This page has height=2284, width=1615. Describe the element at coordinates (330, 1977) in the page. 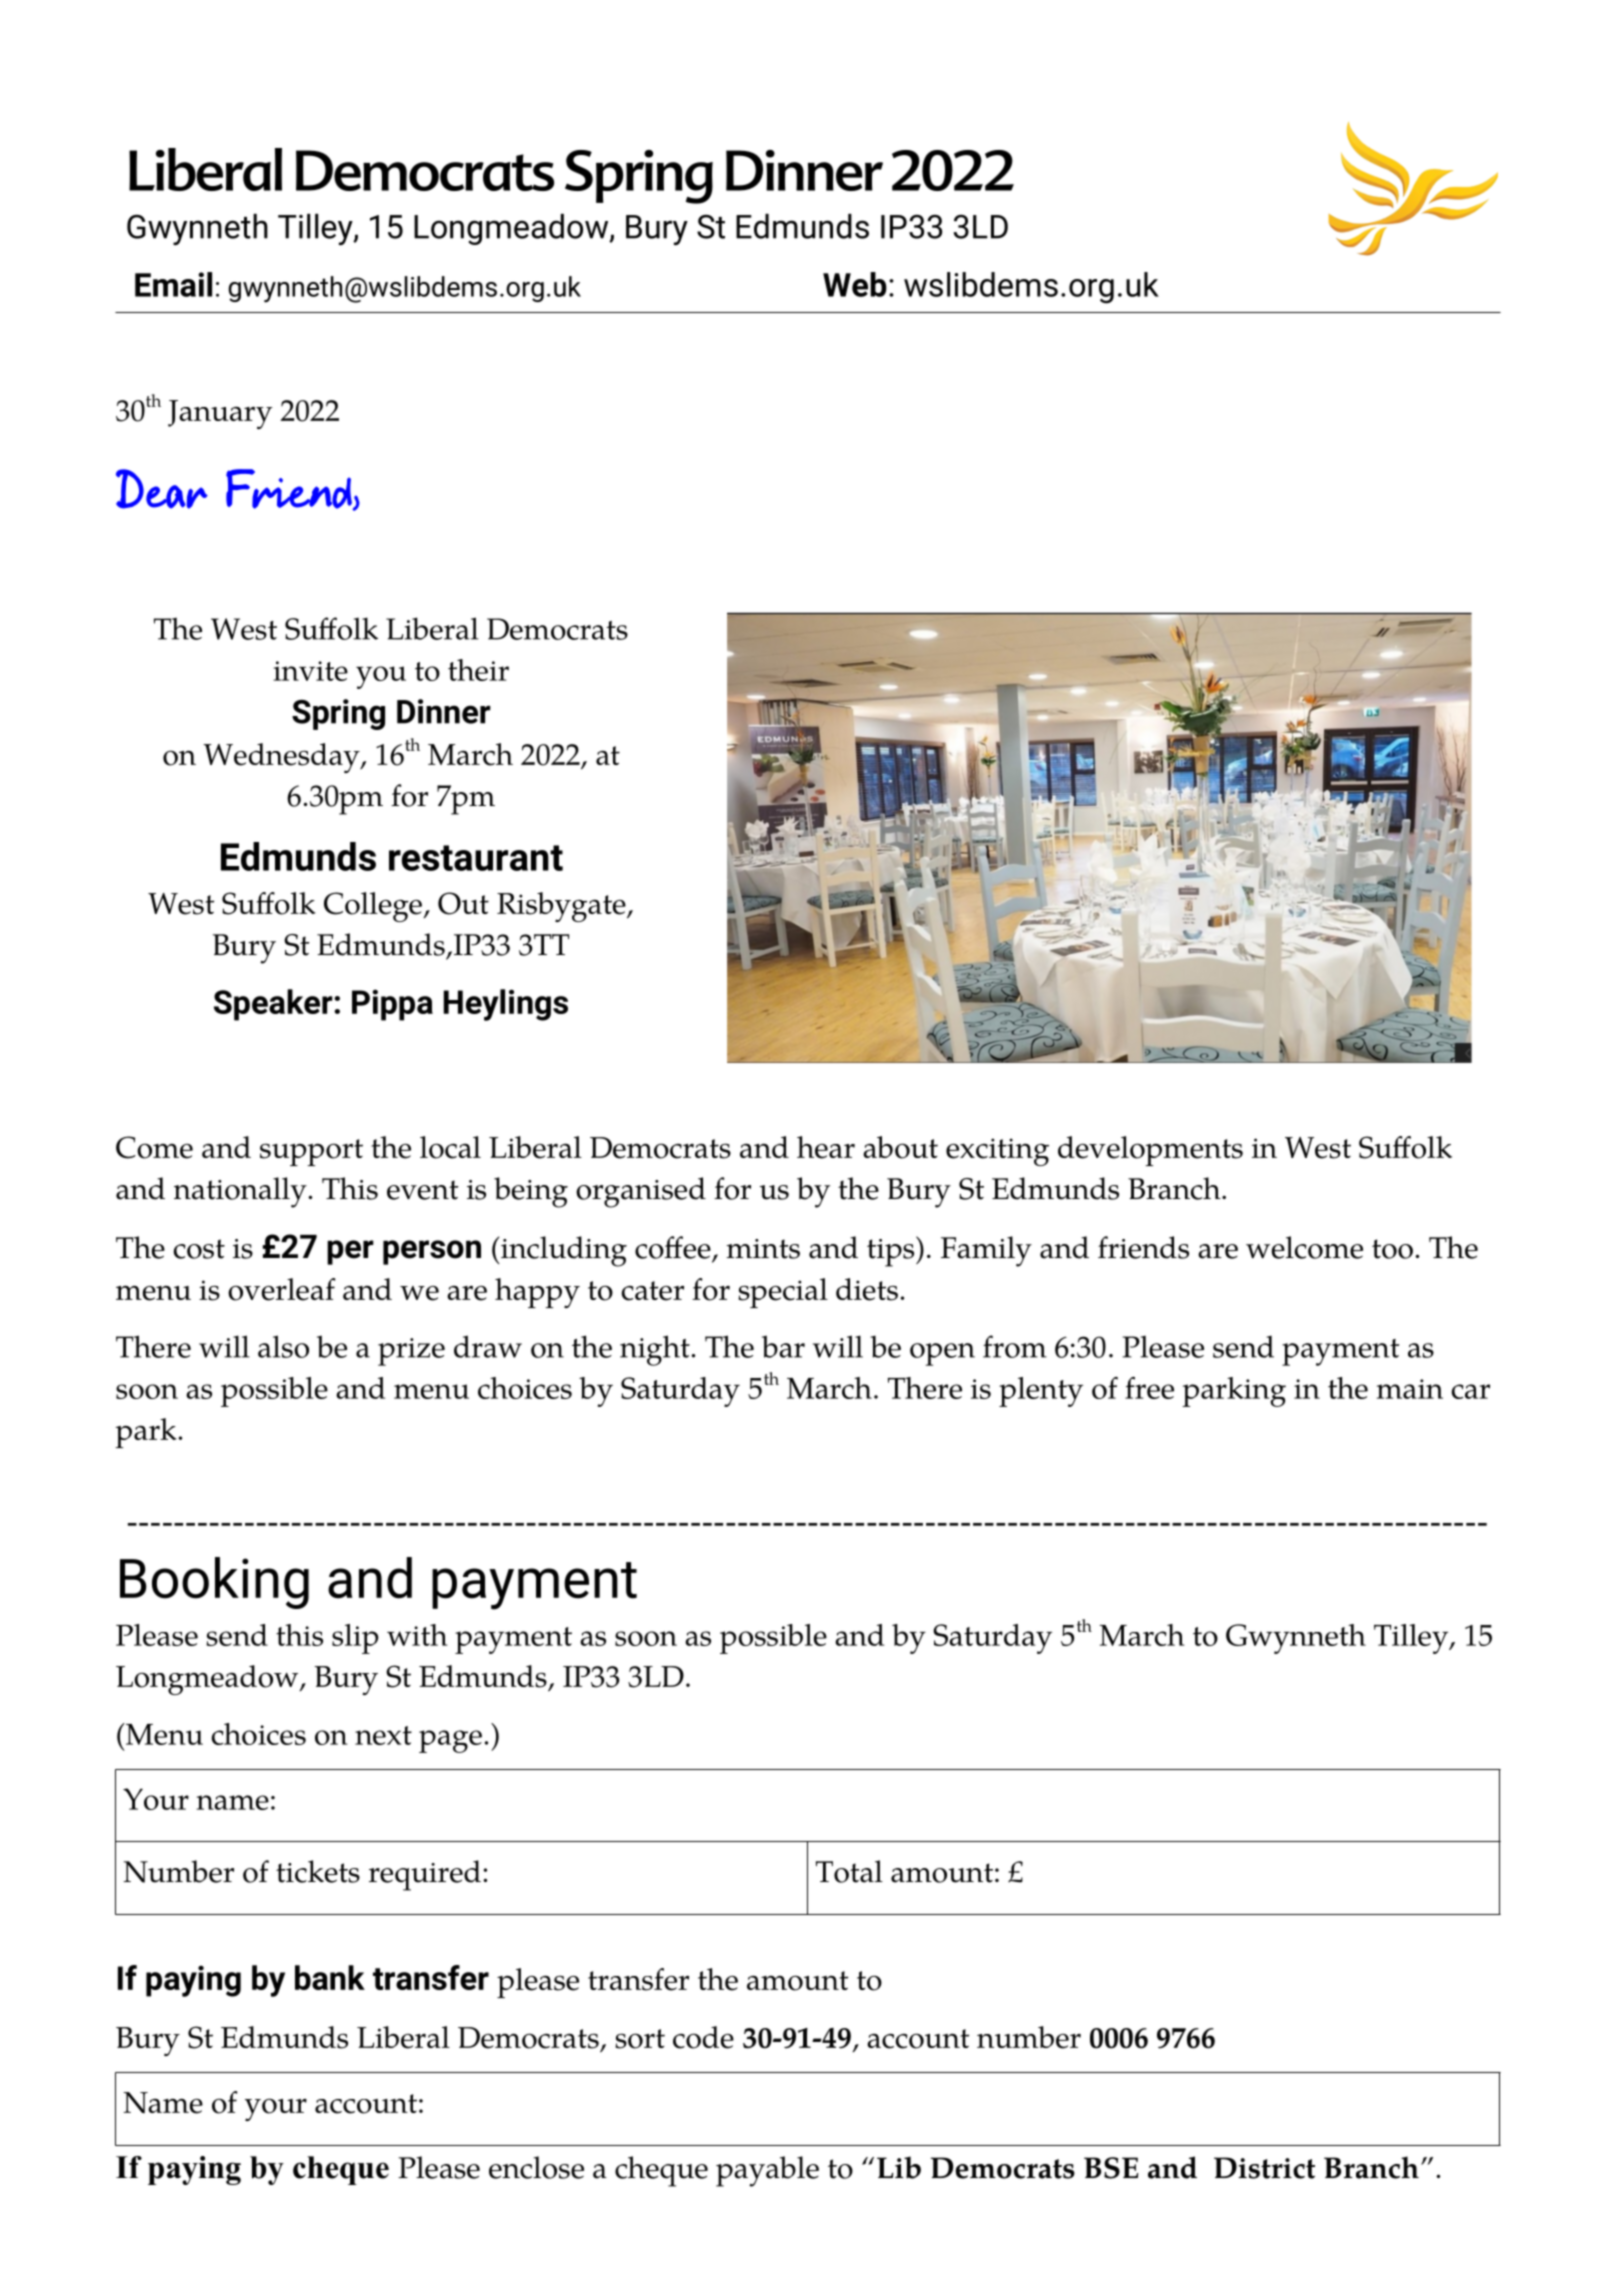

I see `bank` at that location.
